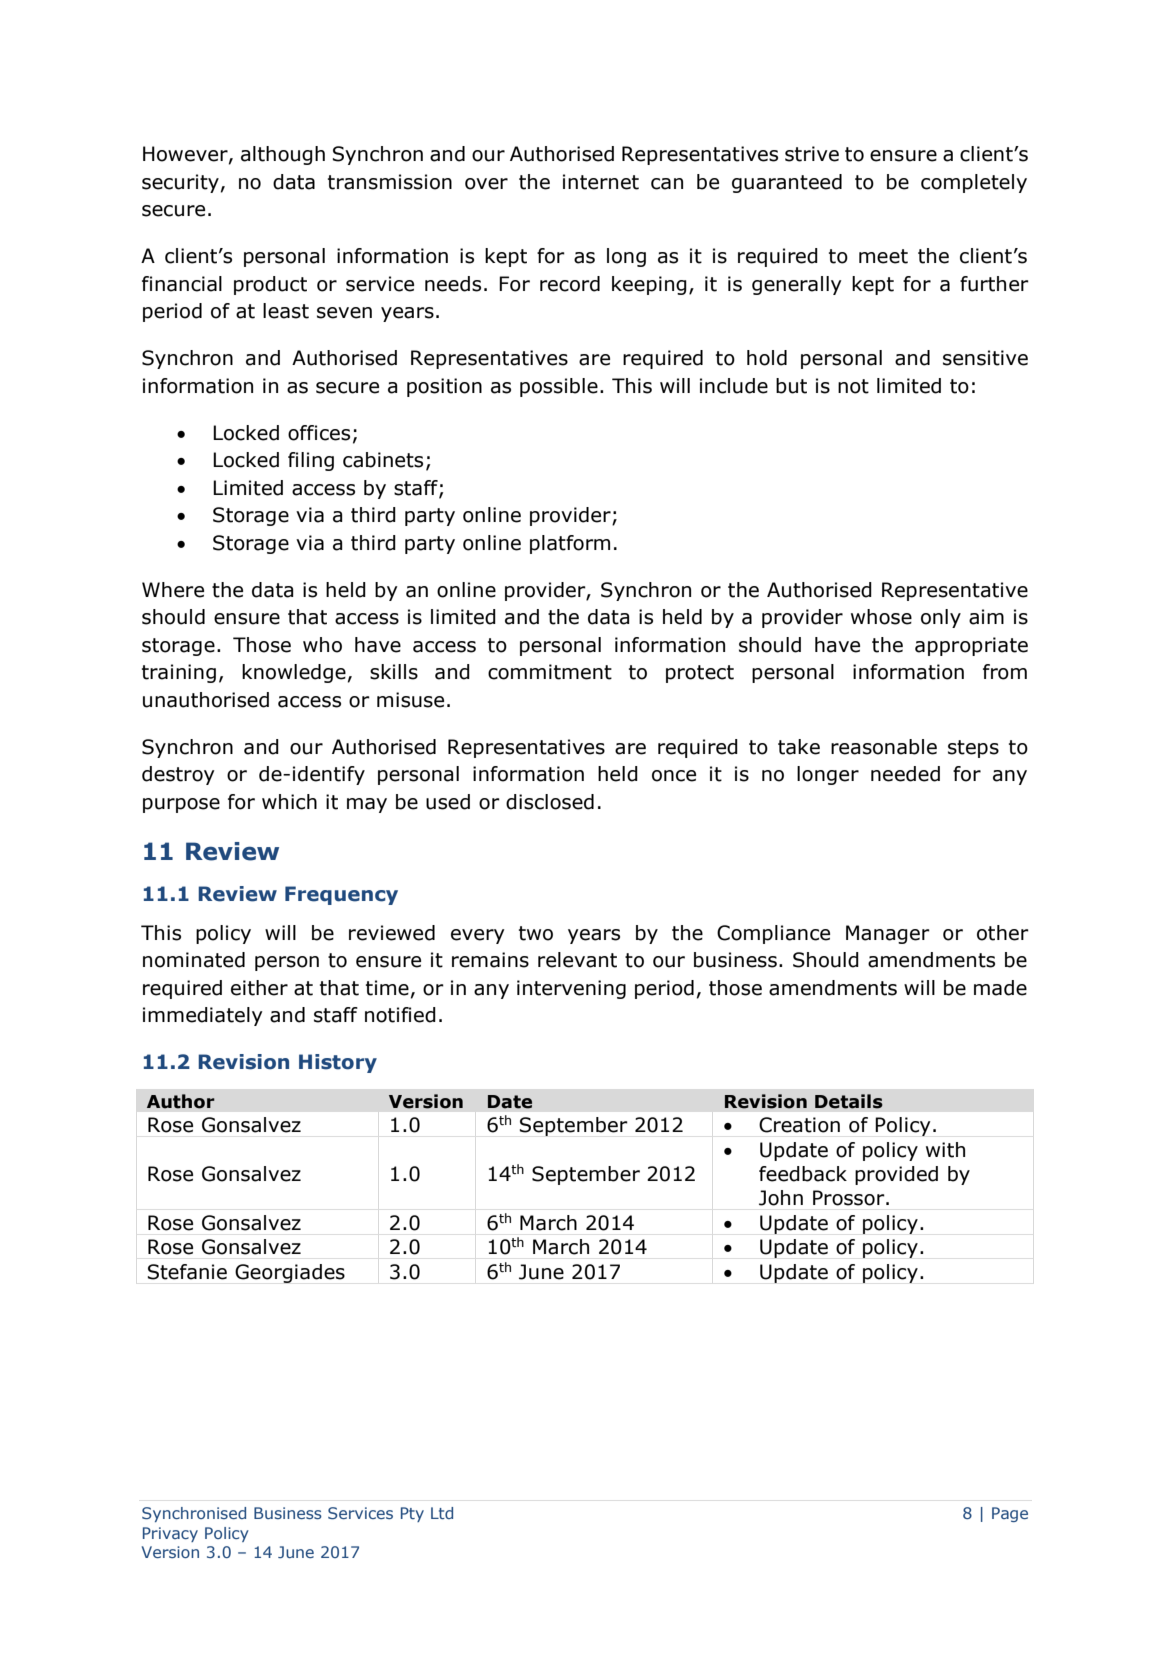 This screenshot has width=1170, height=1654. Describe the element at coordinates (601, 182) in the screenshot. I see `internet` at that location.
